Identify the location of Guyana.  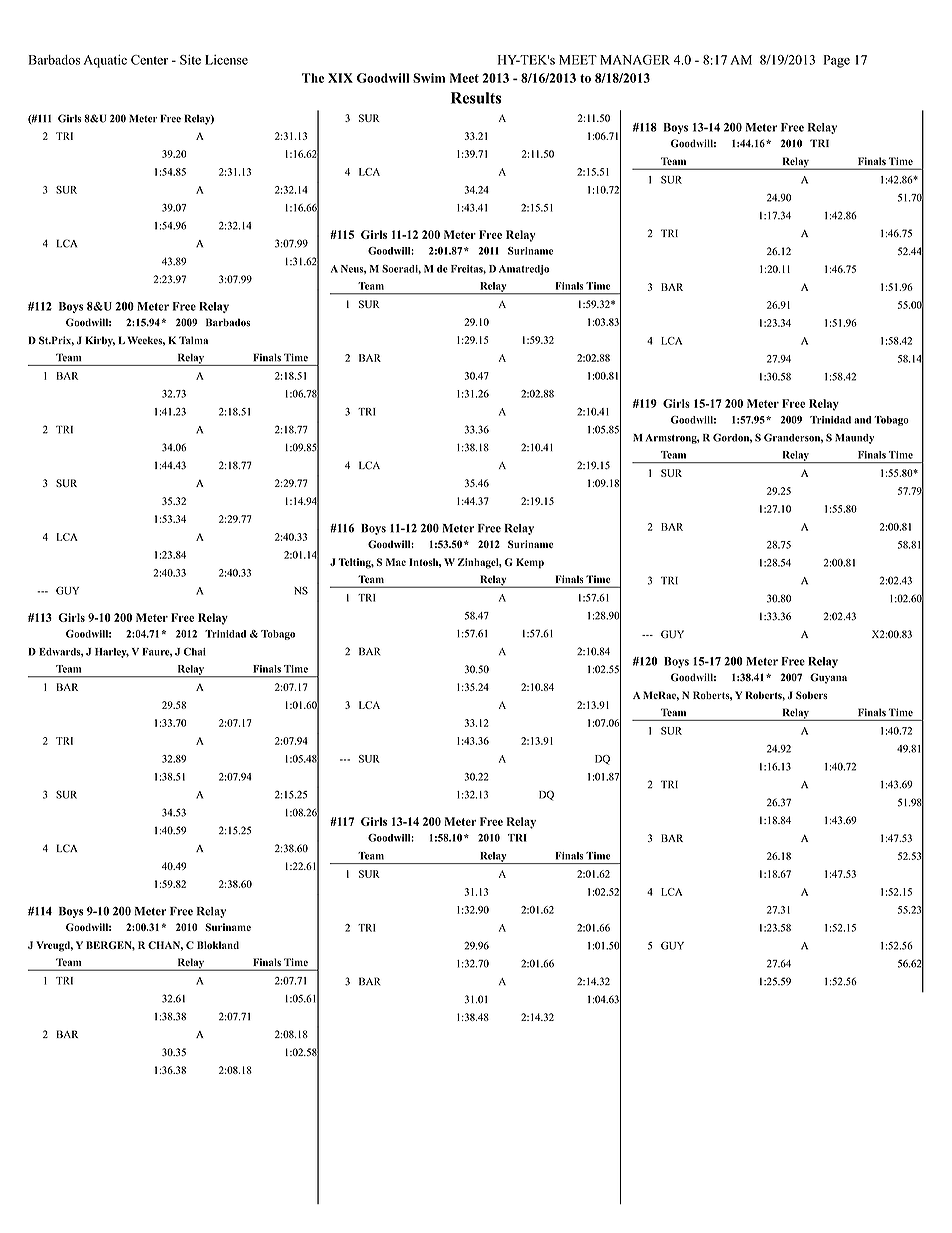
(828, 678).
